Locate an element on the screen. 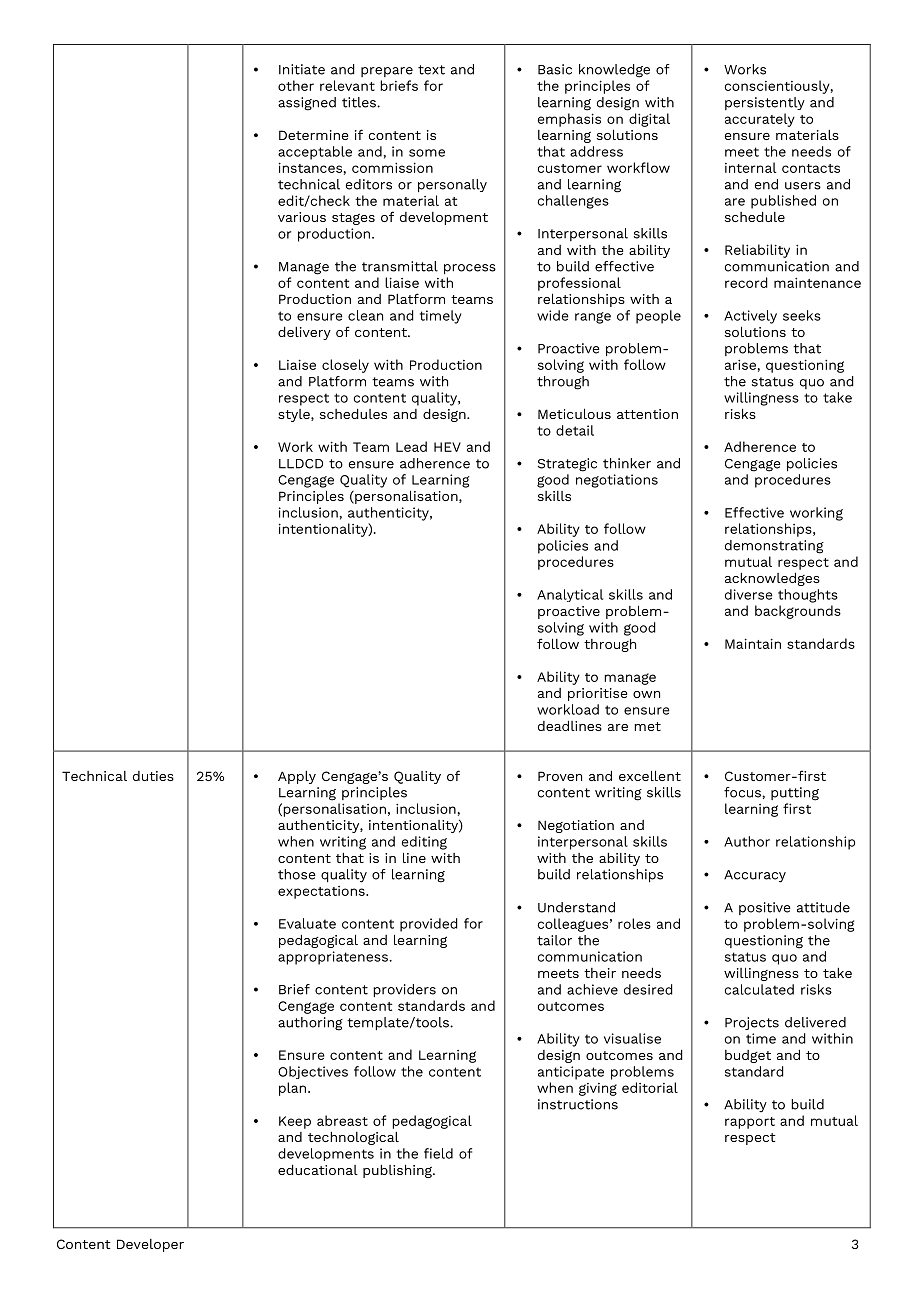 This screenshot has height=1308, width=924. other is located at coordinates (296, 85).
